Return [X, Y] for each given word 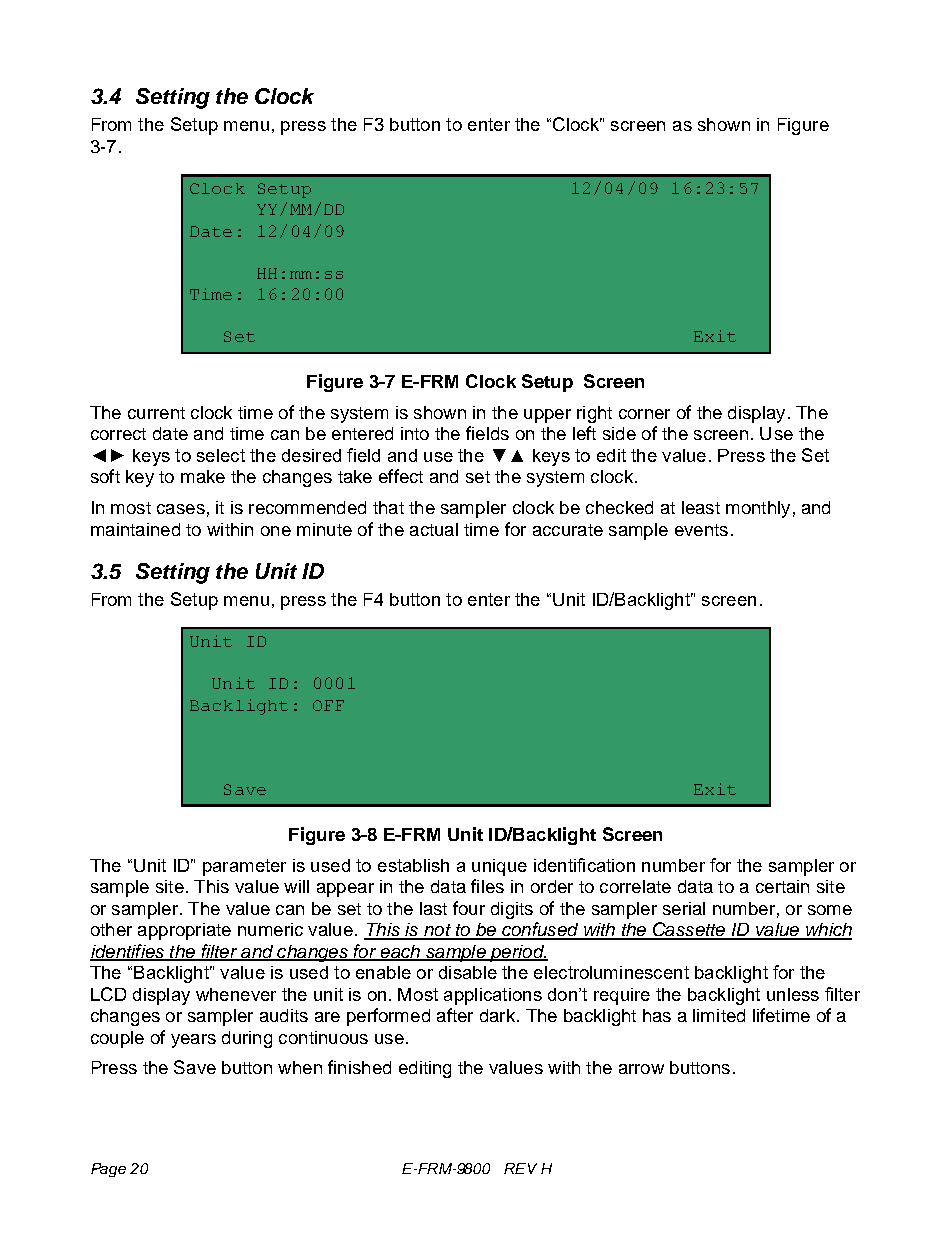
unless [793, 994]
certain [782, 886]
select [221, 455]
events [701, 530]
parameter [244, 867]
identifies [128, 952]
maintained [135, 529]
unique [499, 867]
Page [108, 1170]
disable [468, 972]
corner [644, 414]
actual [434, 529]
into [415, 433]
